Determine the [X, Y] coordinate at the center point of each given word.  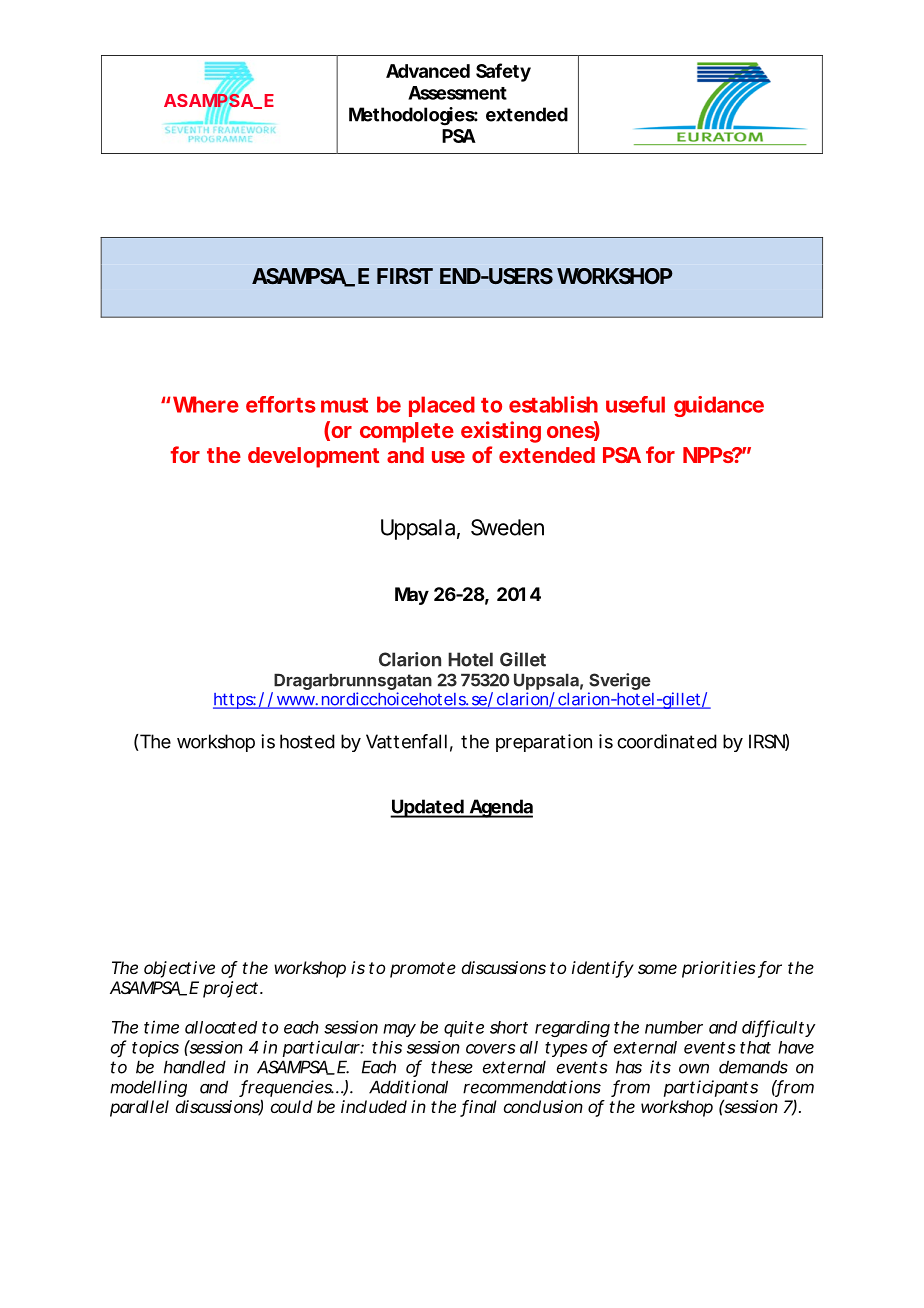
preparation [544, 743]
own [694, 1069]
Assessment [457, 93]
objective [179, 969]
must [344, 405]
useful [635, 404]
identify [602, 969]
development [313, 457]
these [452, 1067]
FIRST [404, 276]
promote [423, 970]
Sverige [620, 681]
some [657, 969]
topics [155, 1049]
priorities [719, 969]
